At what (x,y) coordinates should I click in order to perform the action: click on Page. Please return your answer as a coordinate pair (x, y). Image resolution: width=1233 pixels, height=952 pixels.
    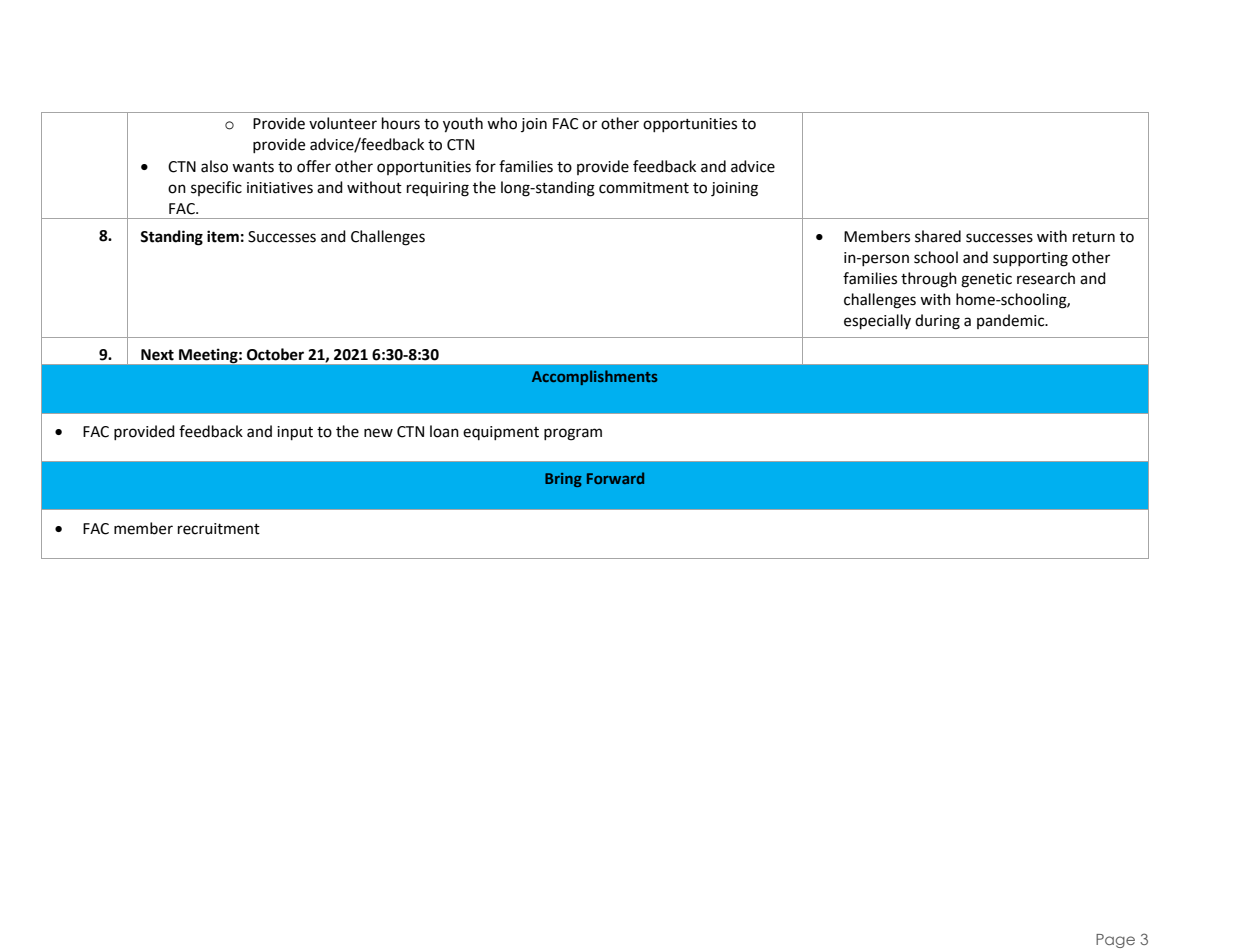
    Looking at the image, I should click on (1115, 941).
